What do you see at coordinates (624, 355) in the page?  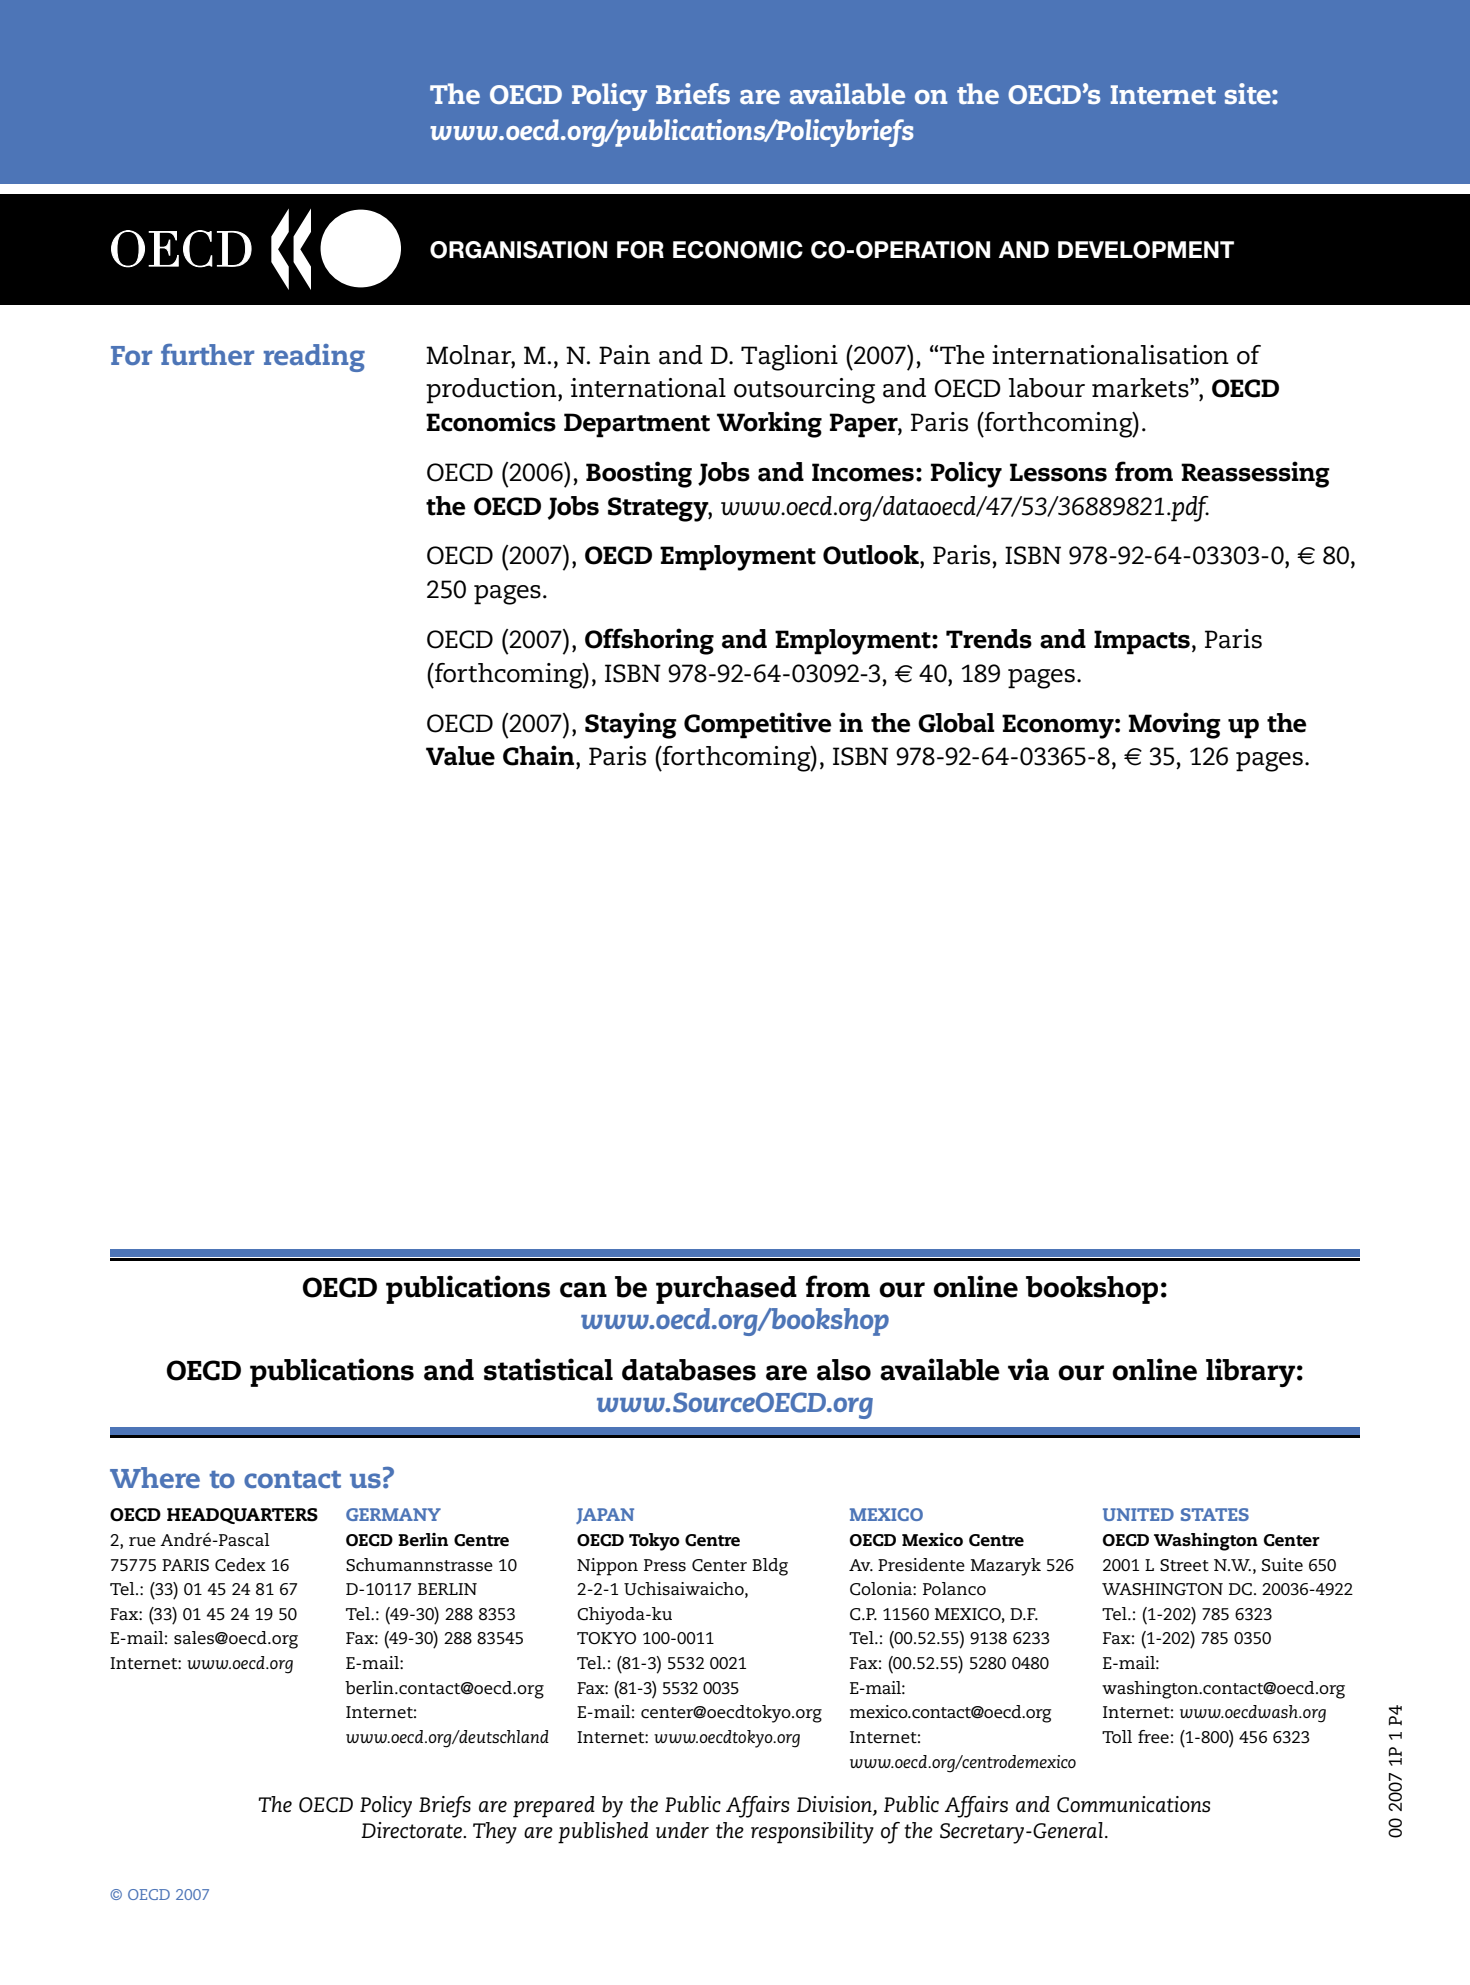 I see `Pain` at bounding box center [624, 355].
